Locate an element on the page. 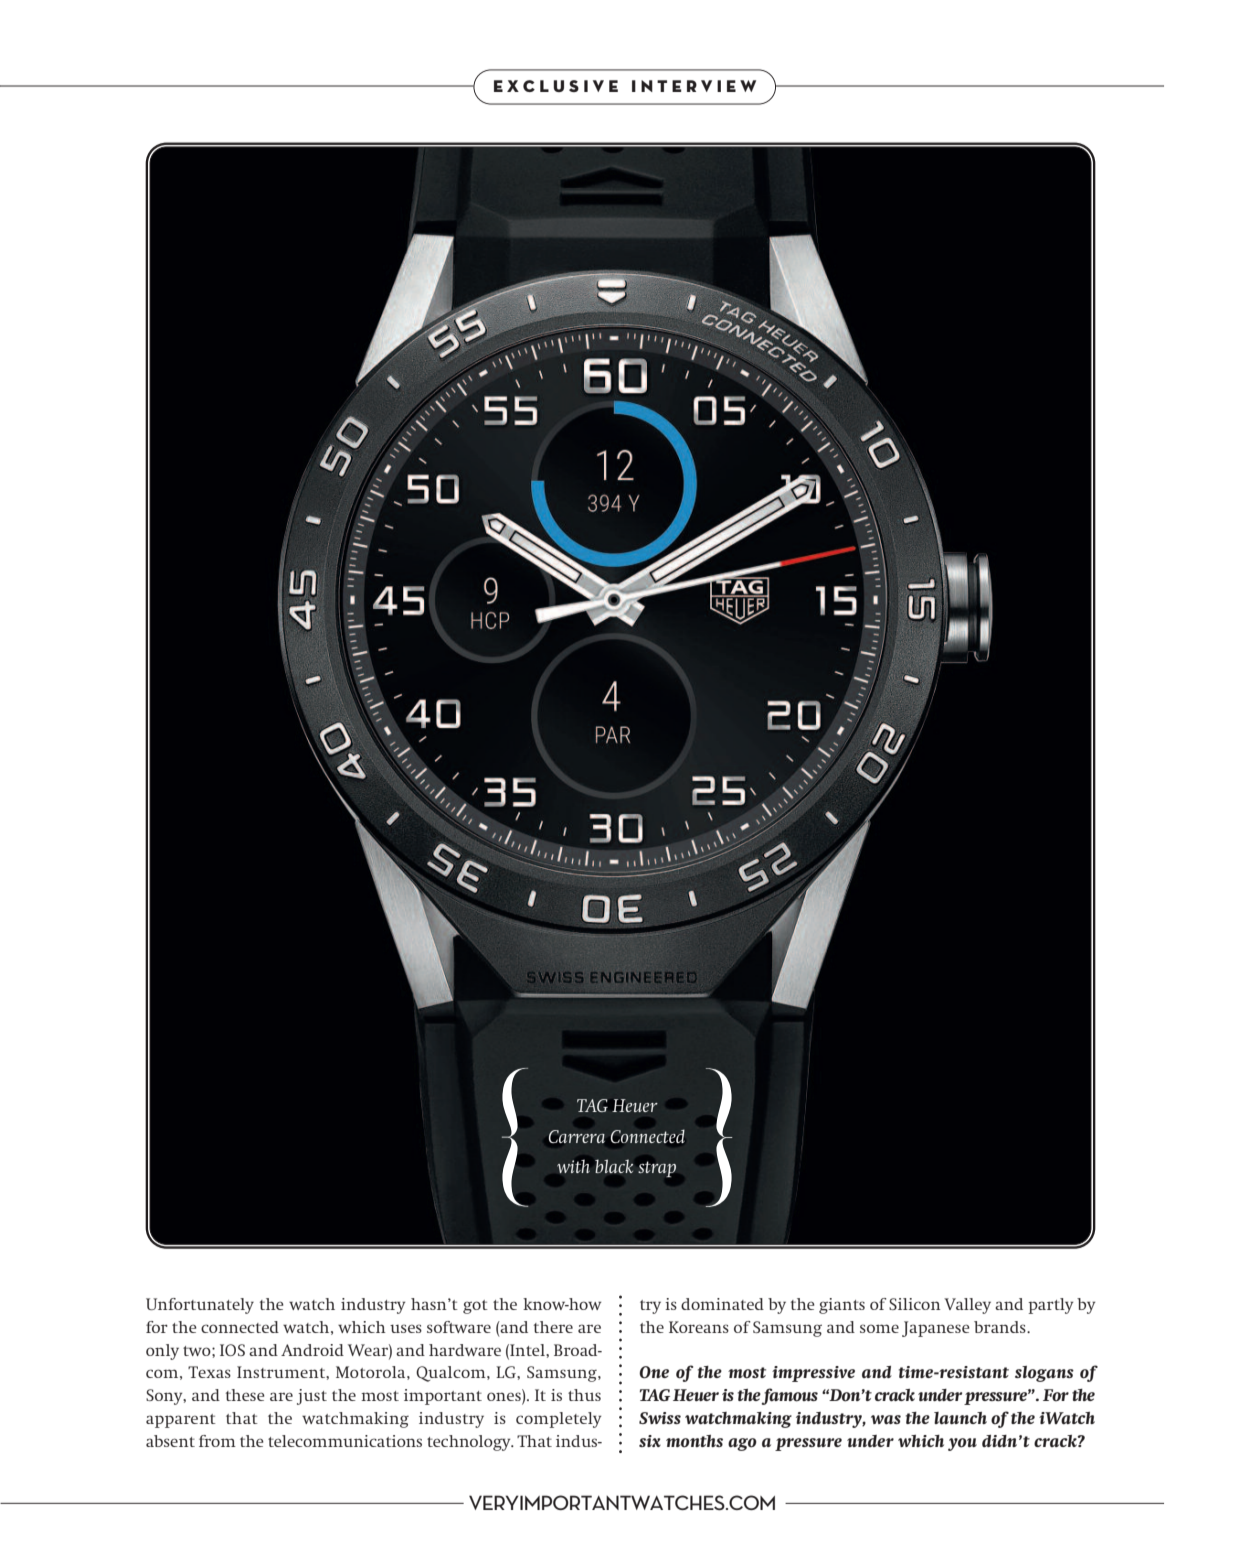 The width and height of the document is (1241, 1565). from is located at coordinates (217, 1441).
